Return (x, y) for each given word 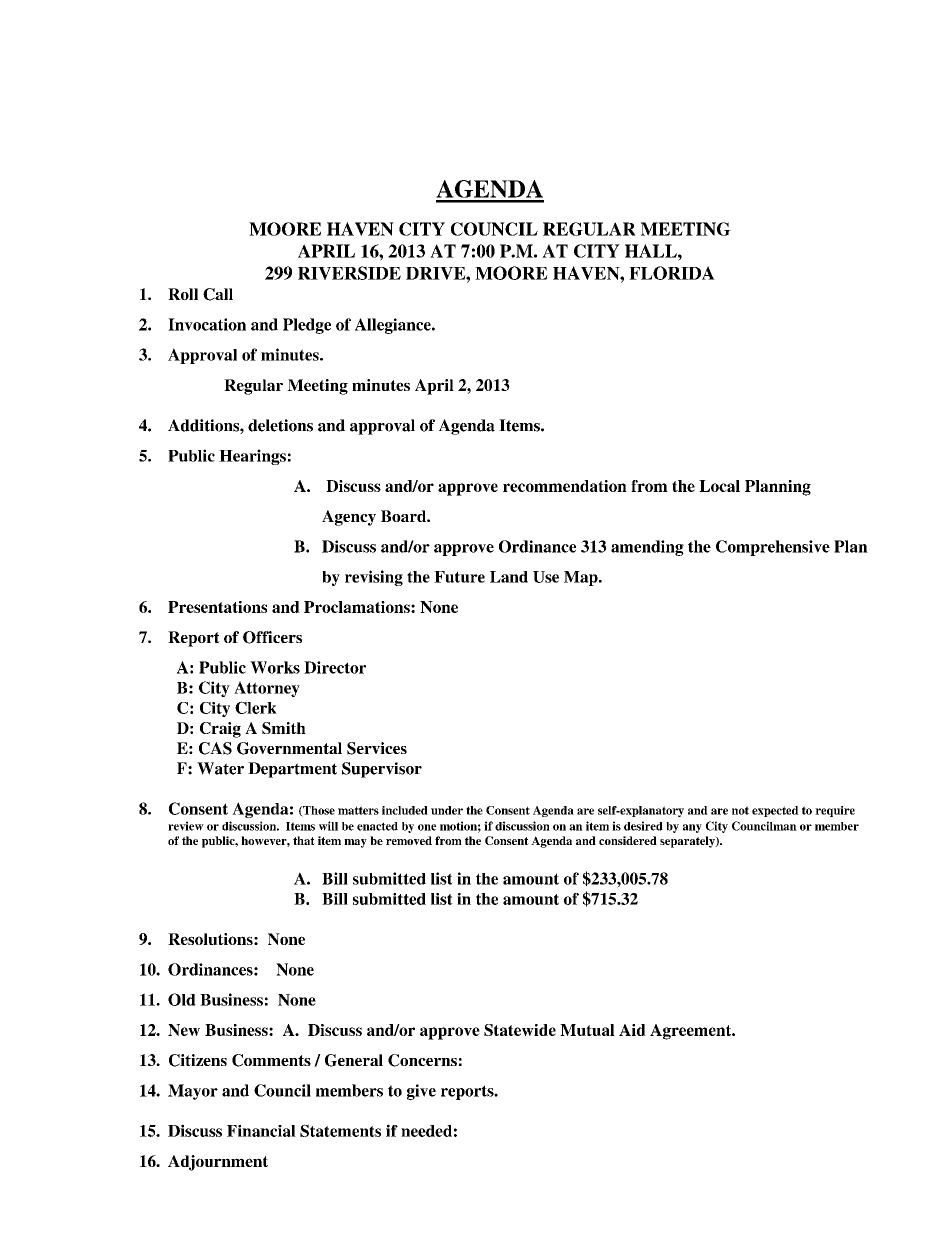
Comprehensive (773, 548)
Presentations (217, 607)
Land (509, 577)
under (447, 810)
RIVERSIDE (349, 273)
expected (775, 811)
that (304, 840)
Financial (261, 1131)
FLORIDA (672, 273)
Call (218, 294)
